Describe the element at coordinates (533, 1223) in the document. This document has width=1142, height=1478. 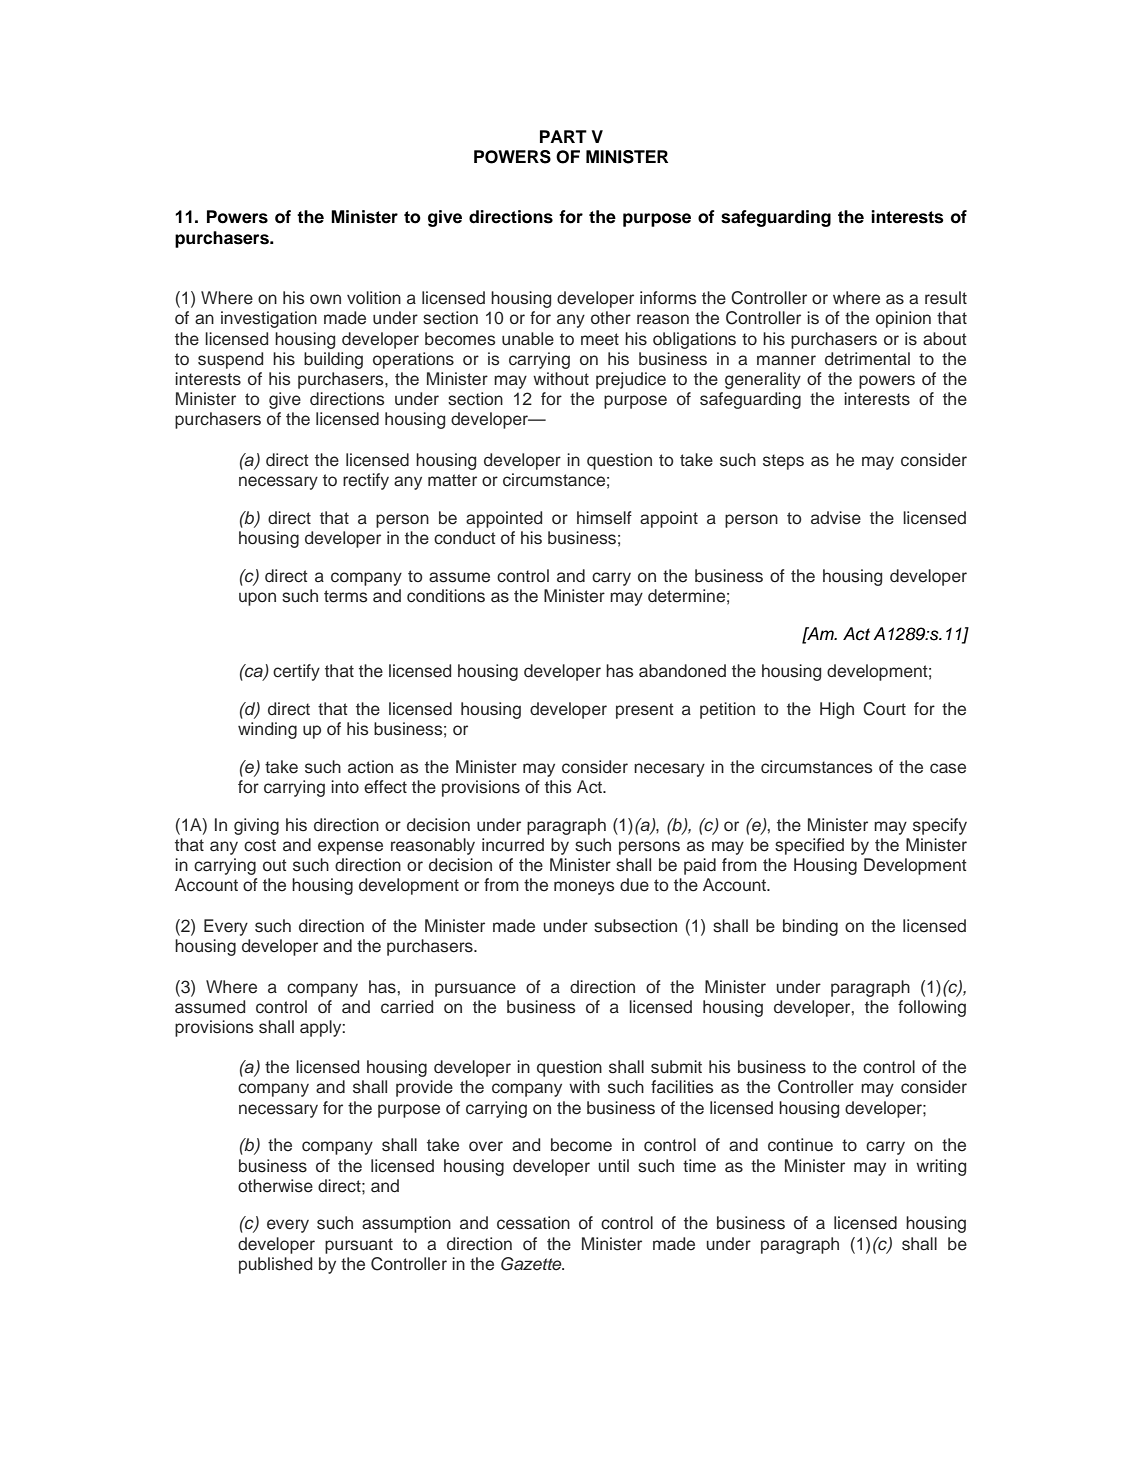
I see `cessation` at that location.
